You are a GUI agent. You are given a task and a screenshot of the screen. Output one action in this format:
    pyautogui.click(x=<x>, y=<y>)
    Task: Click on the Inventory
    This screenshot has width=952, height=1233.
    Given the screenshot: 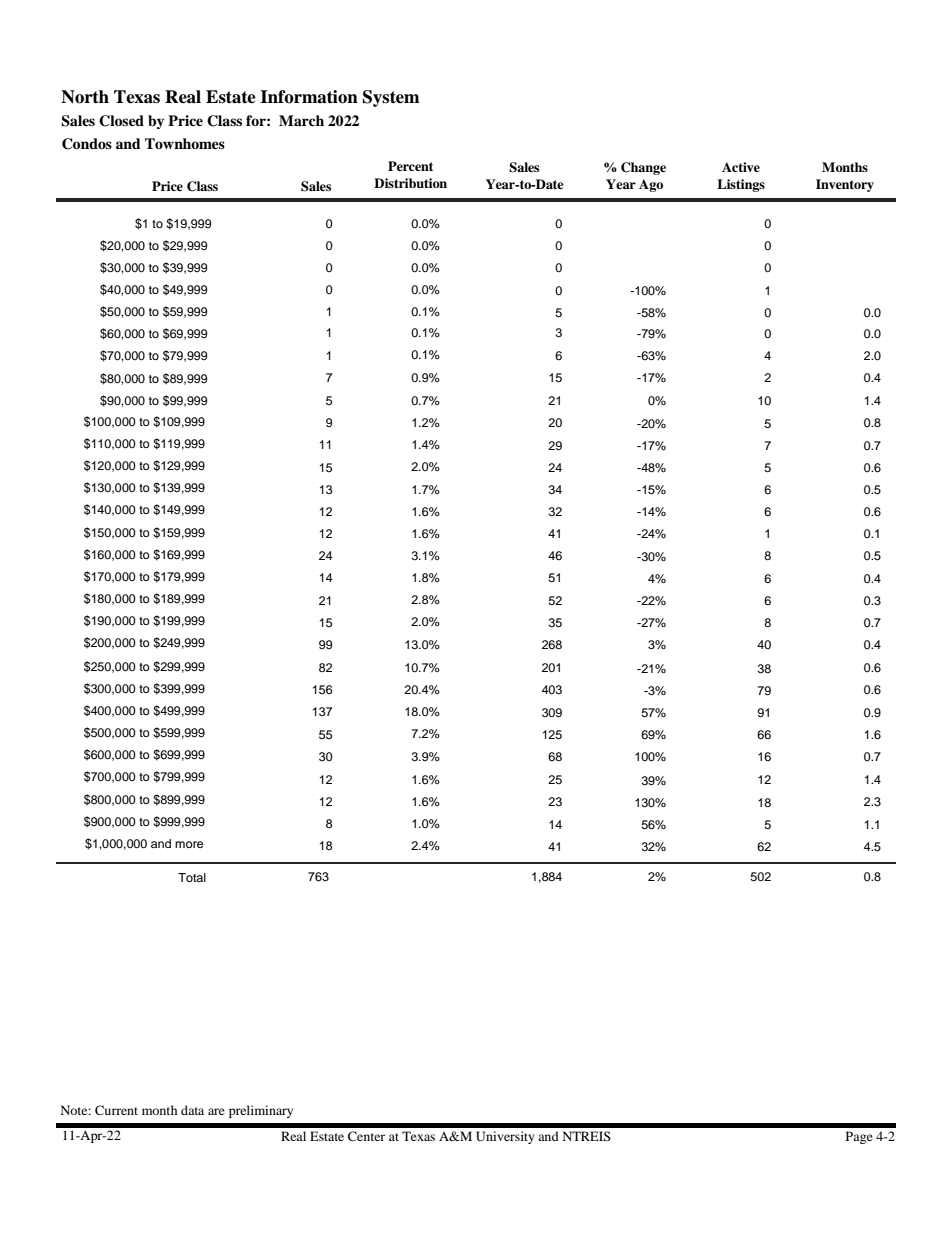 What is the action you would take?
    pyautogui.click(x=845, y=185)
